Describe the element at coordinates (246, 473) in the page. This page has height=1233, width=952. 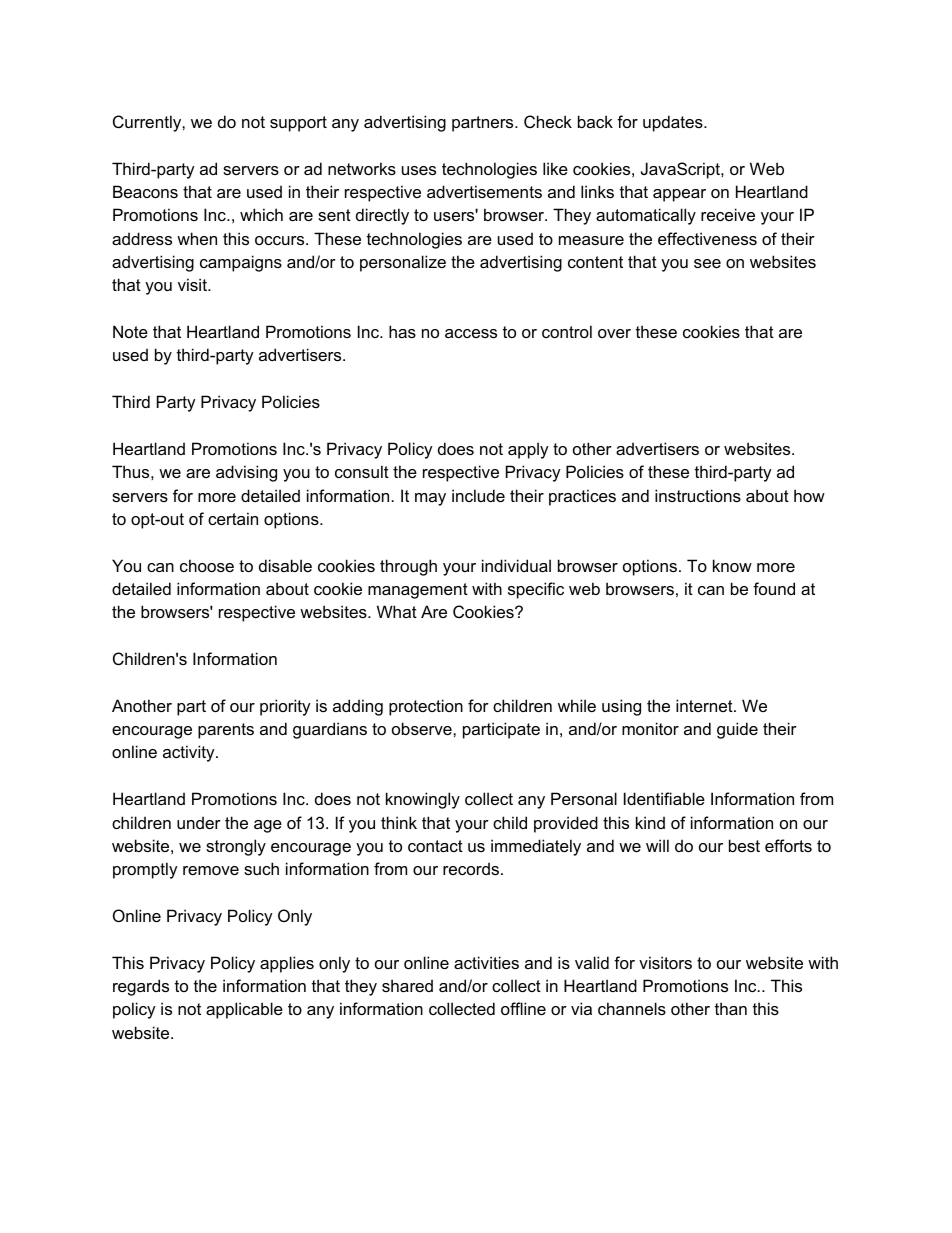
I see `advising` at that location.
